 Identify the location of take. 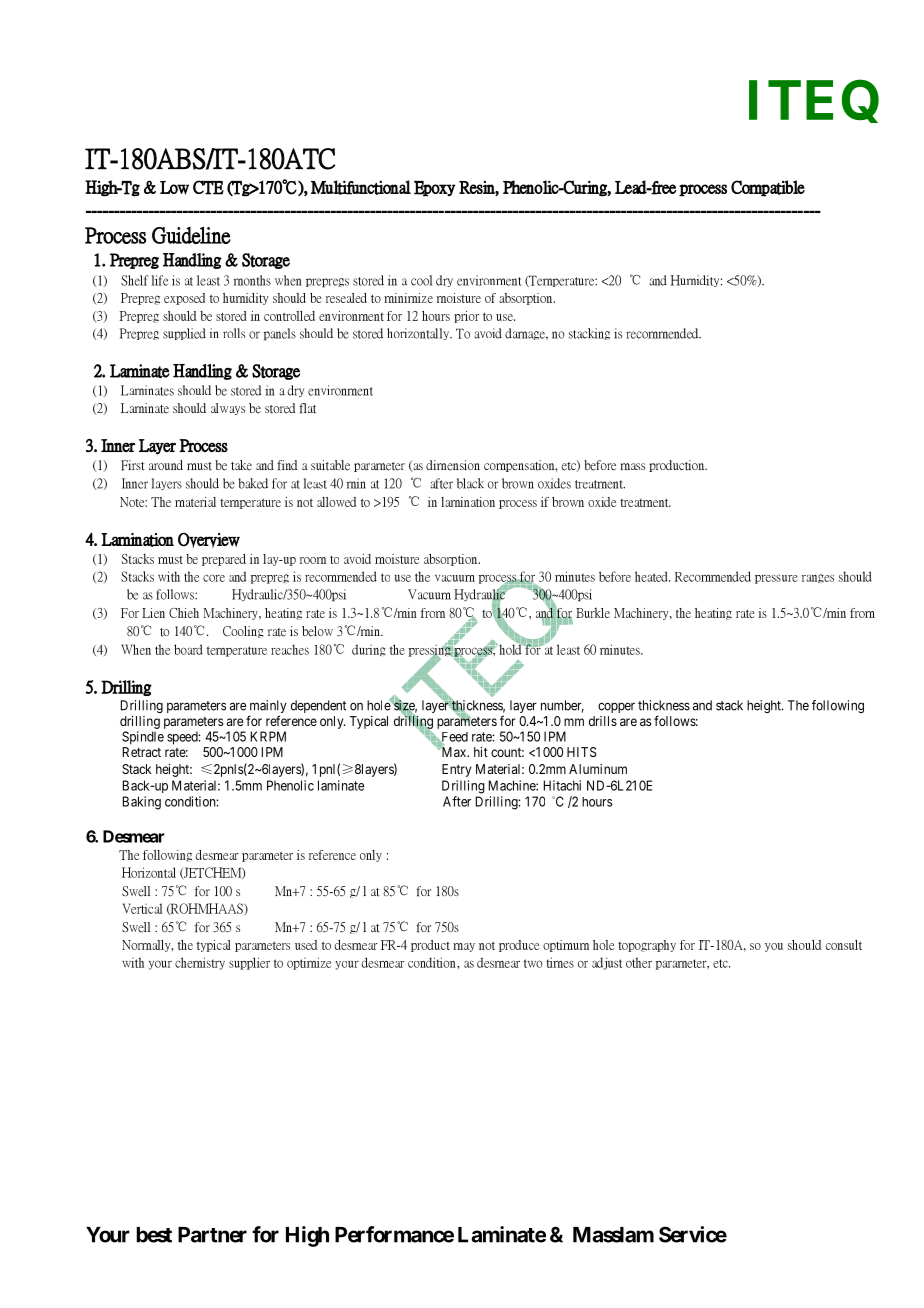
(241, 465).
